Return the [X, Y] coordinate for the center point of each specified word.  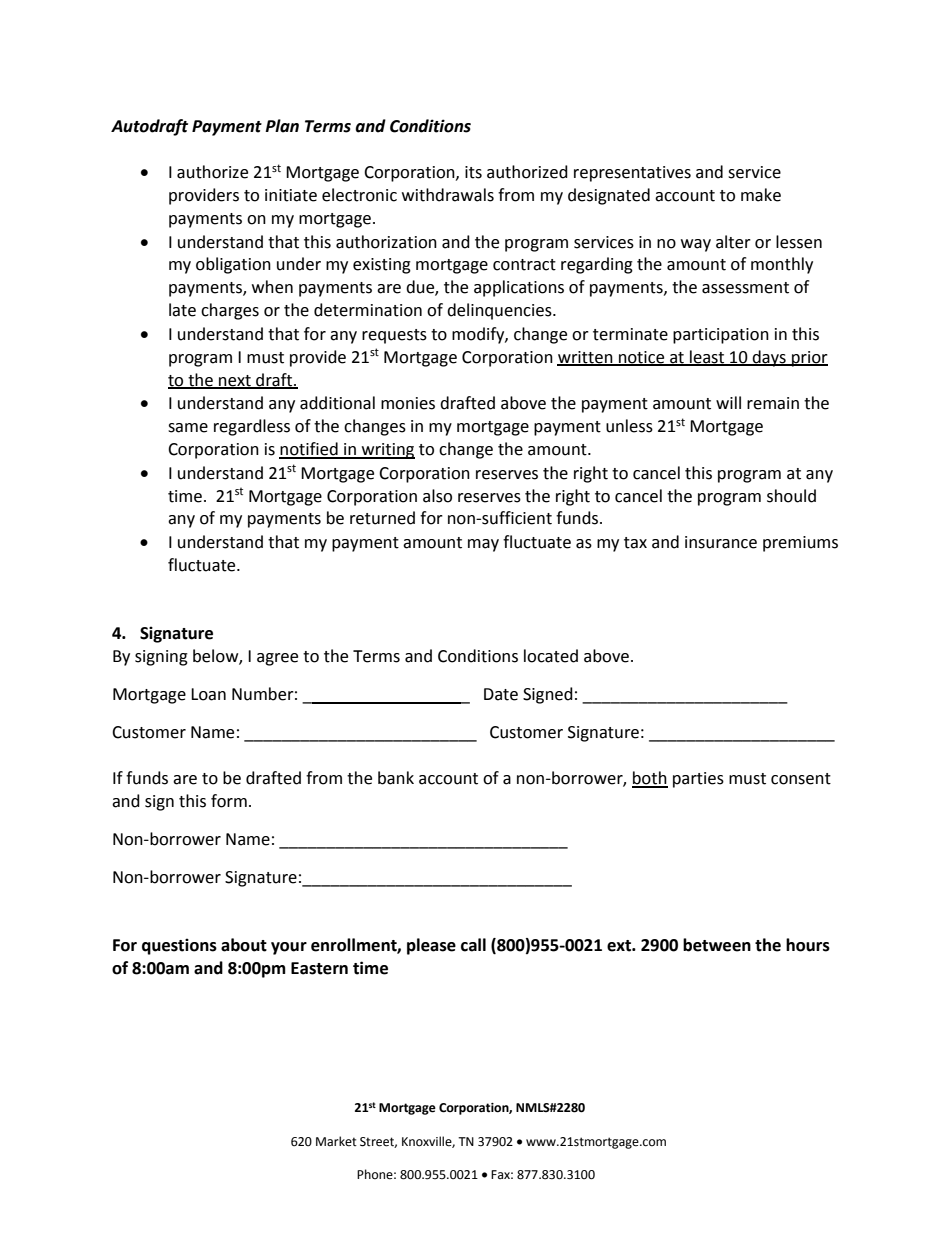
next [235, 381]
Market [336, 1141]
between [717, 945]
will [728, 402]
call [473, 945]
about [244, 945]
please [431, 946]
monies [408, 403]
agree [277, 659]
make [761, 195]
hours [808, 945]
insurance [721, 542]
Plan [282, 126]
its [473, 172]
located [551, 656]
